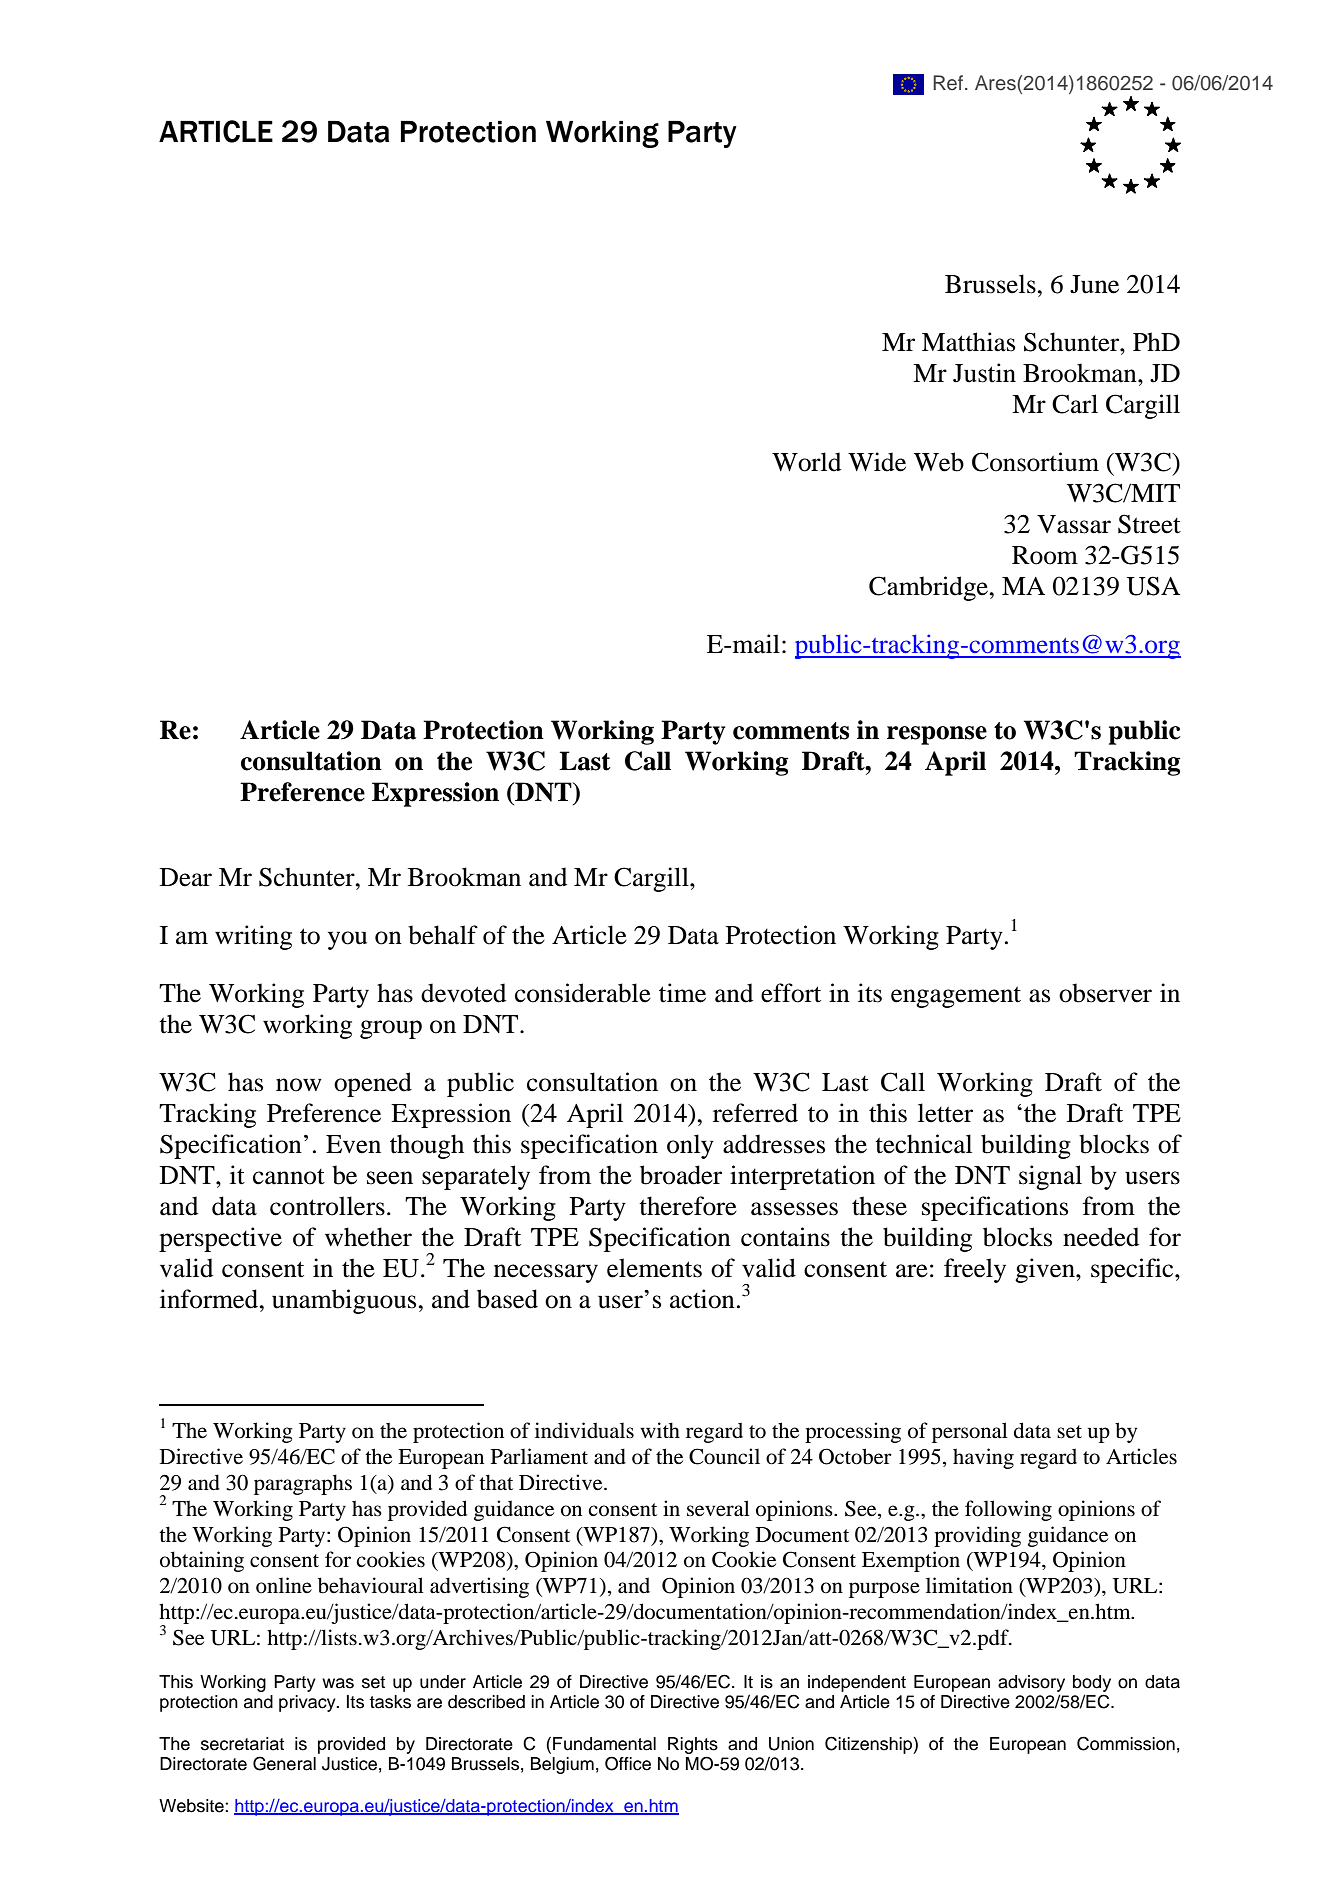 The height and width of the screenshot is (1896, 1340). What do you see at coordinates (299, 1085) in the screenshot?
I see `now` at bounding box center [299, 1085].
